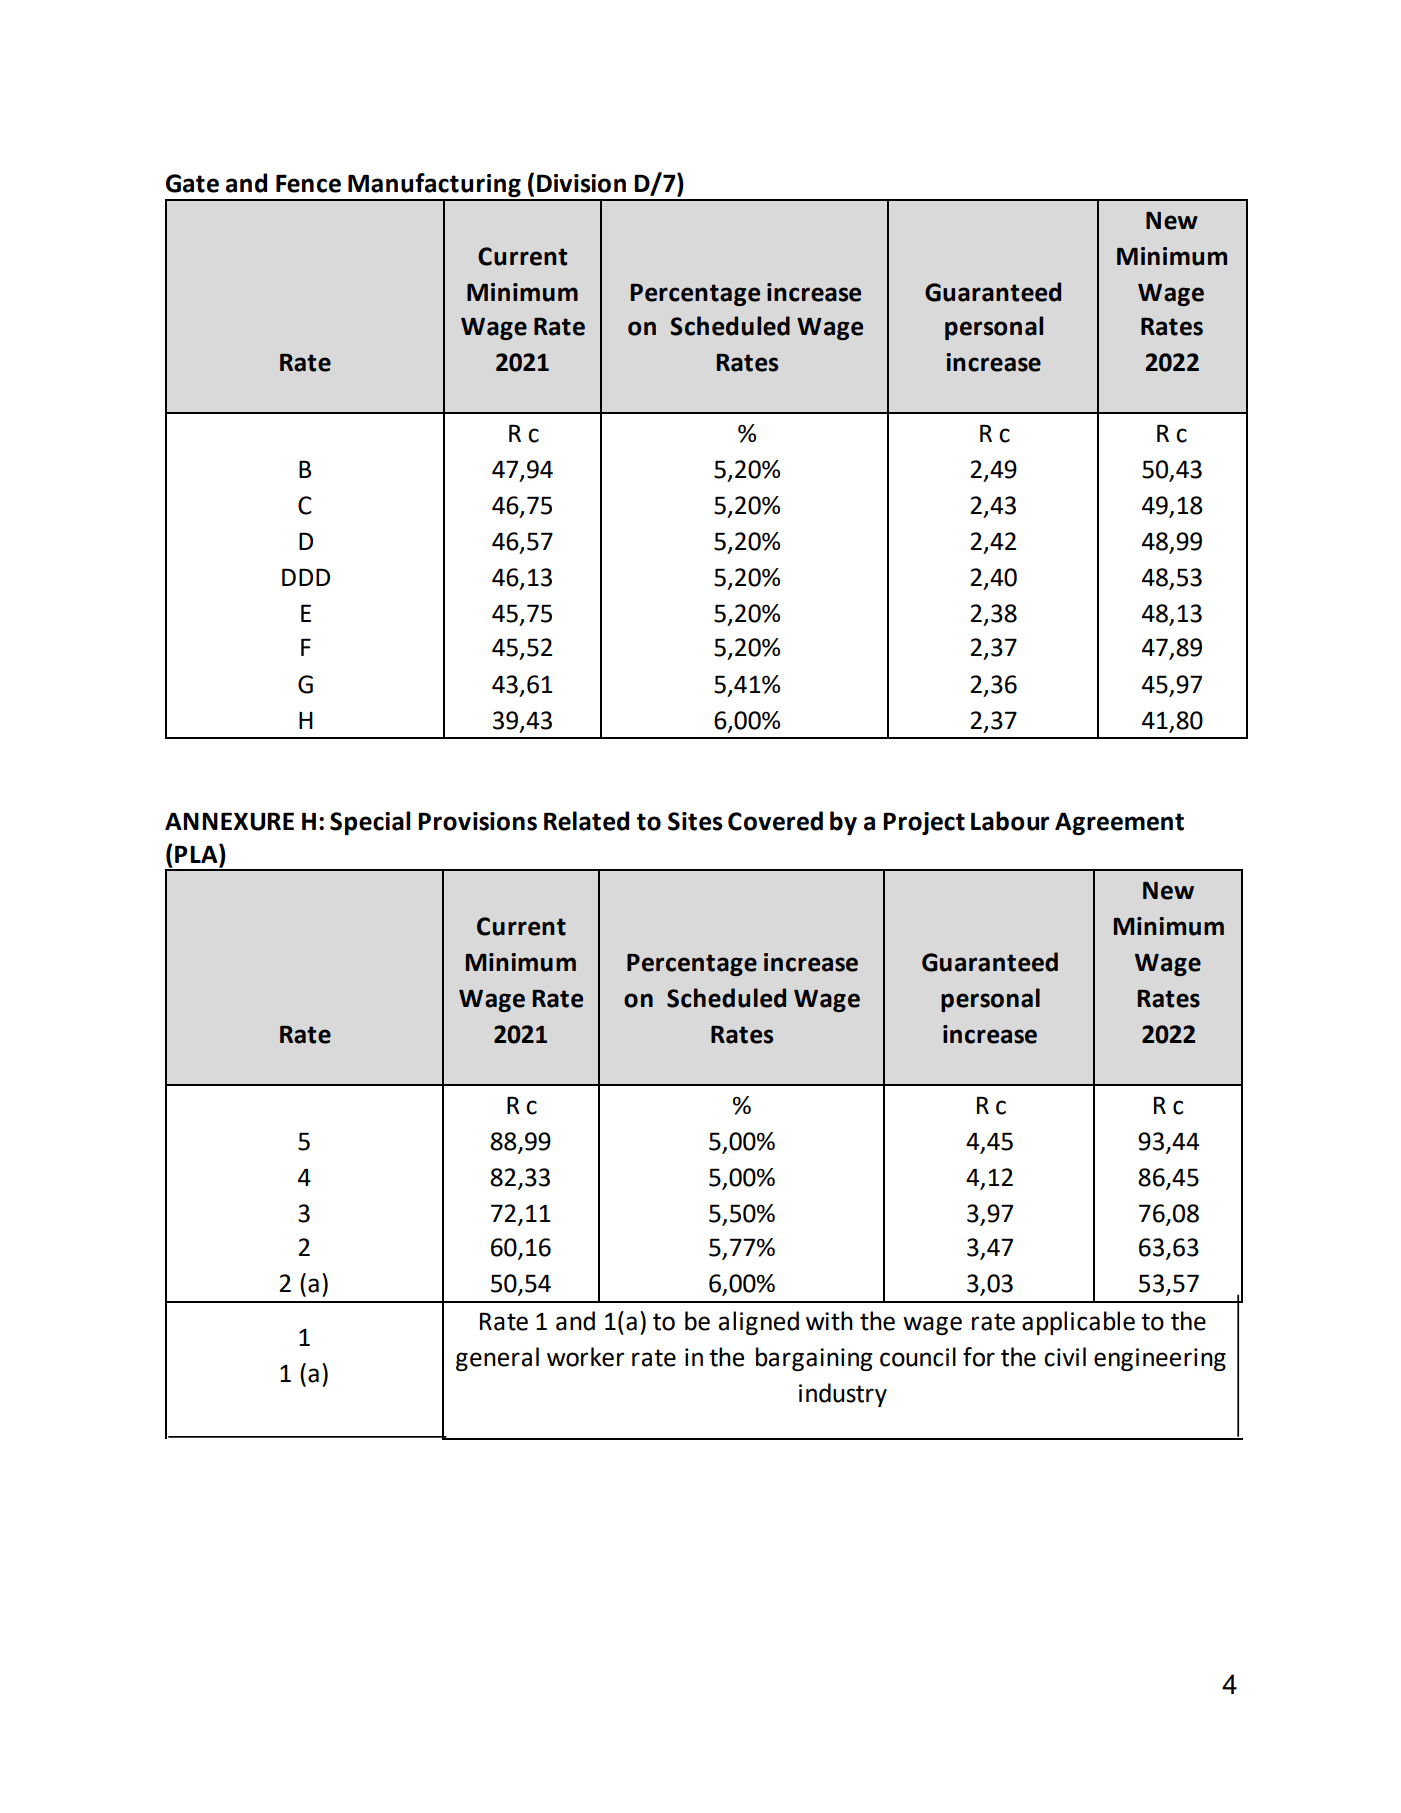 The height and width of the image is (1813, 1401). I want to click on Fence, so click(308, 183).
